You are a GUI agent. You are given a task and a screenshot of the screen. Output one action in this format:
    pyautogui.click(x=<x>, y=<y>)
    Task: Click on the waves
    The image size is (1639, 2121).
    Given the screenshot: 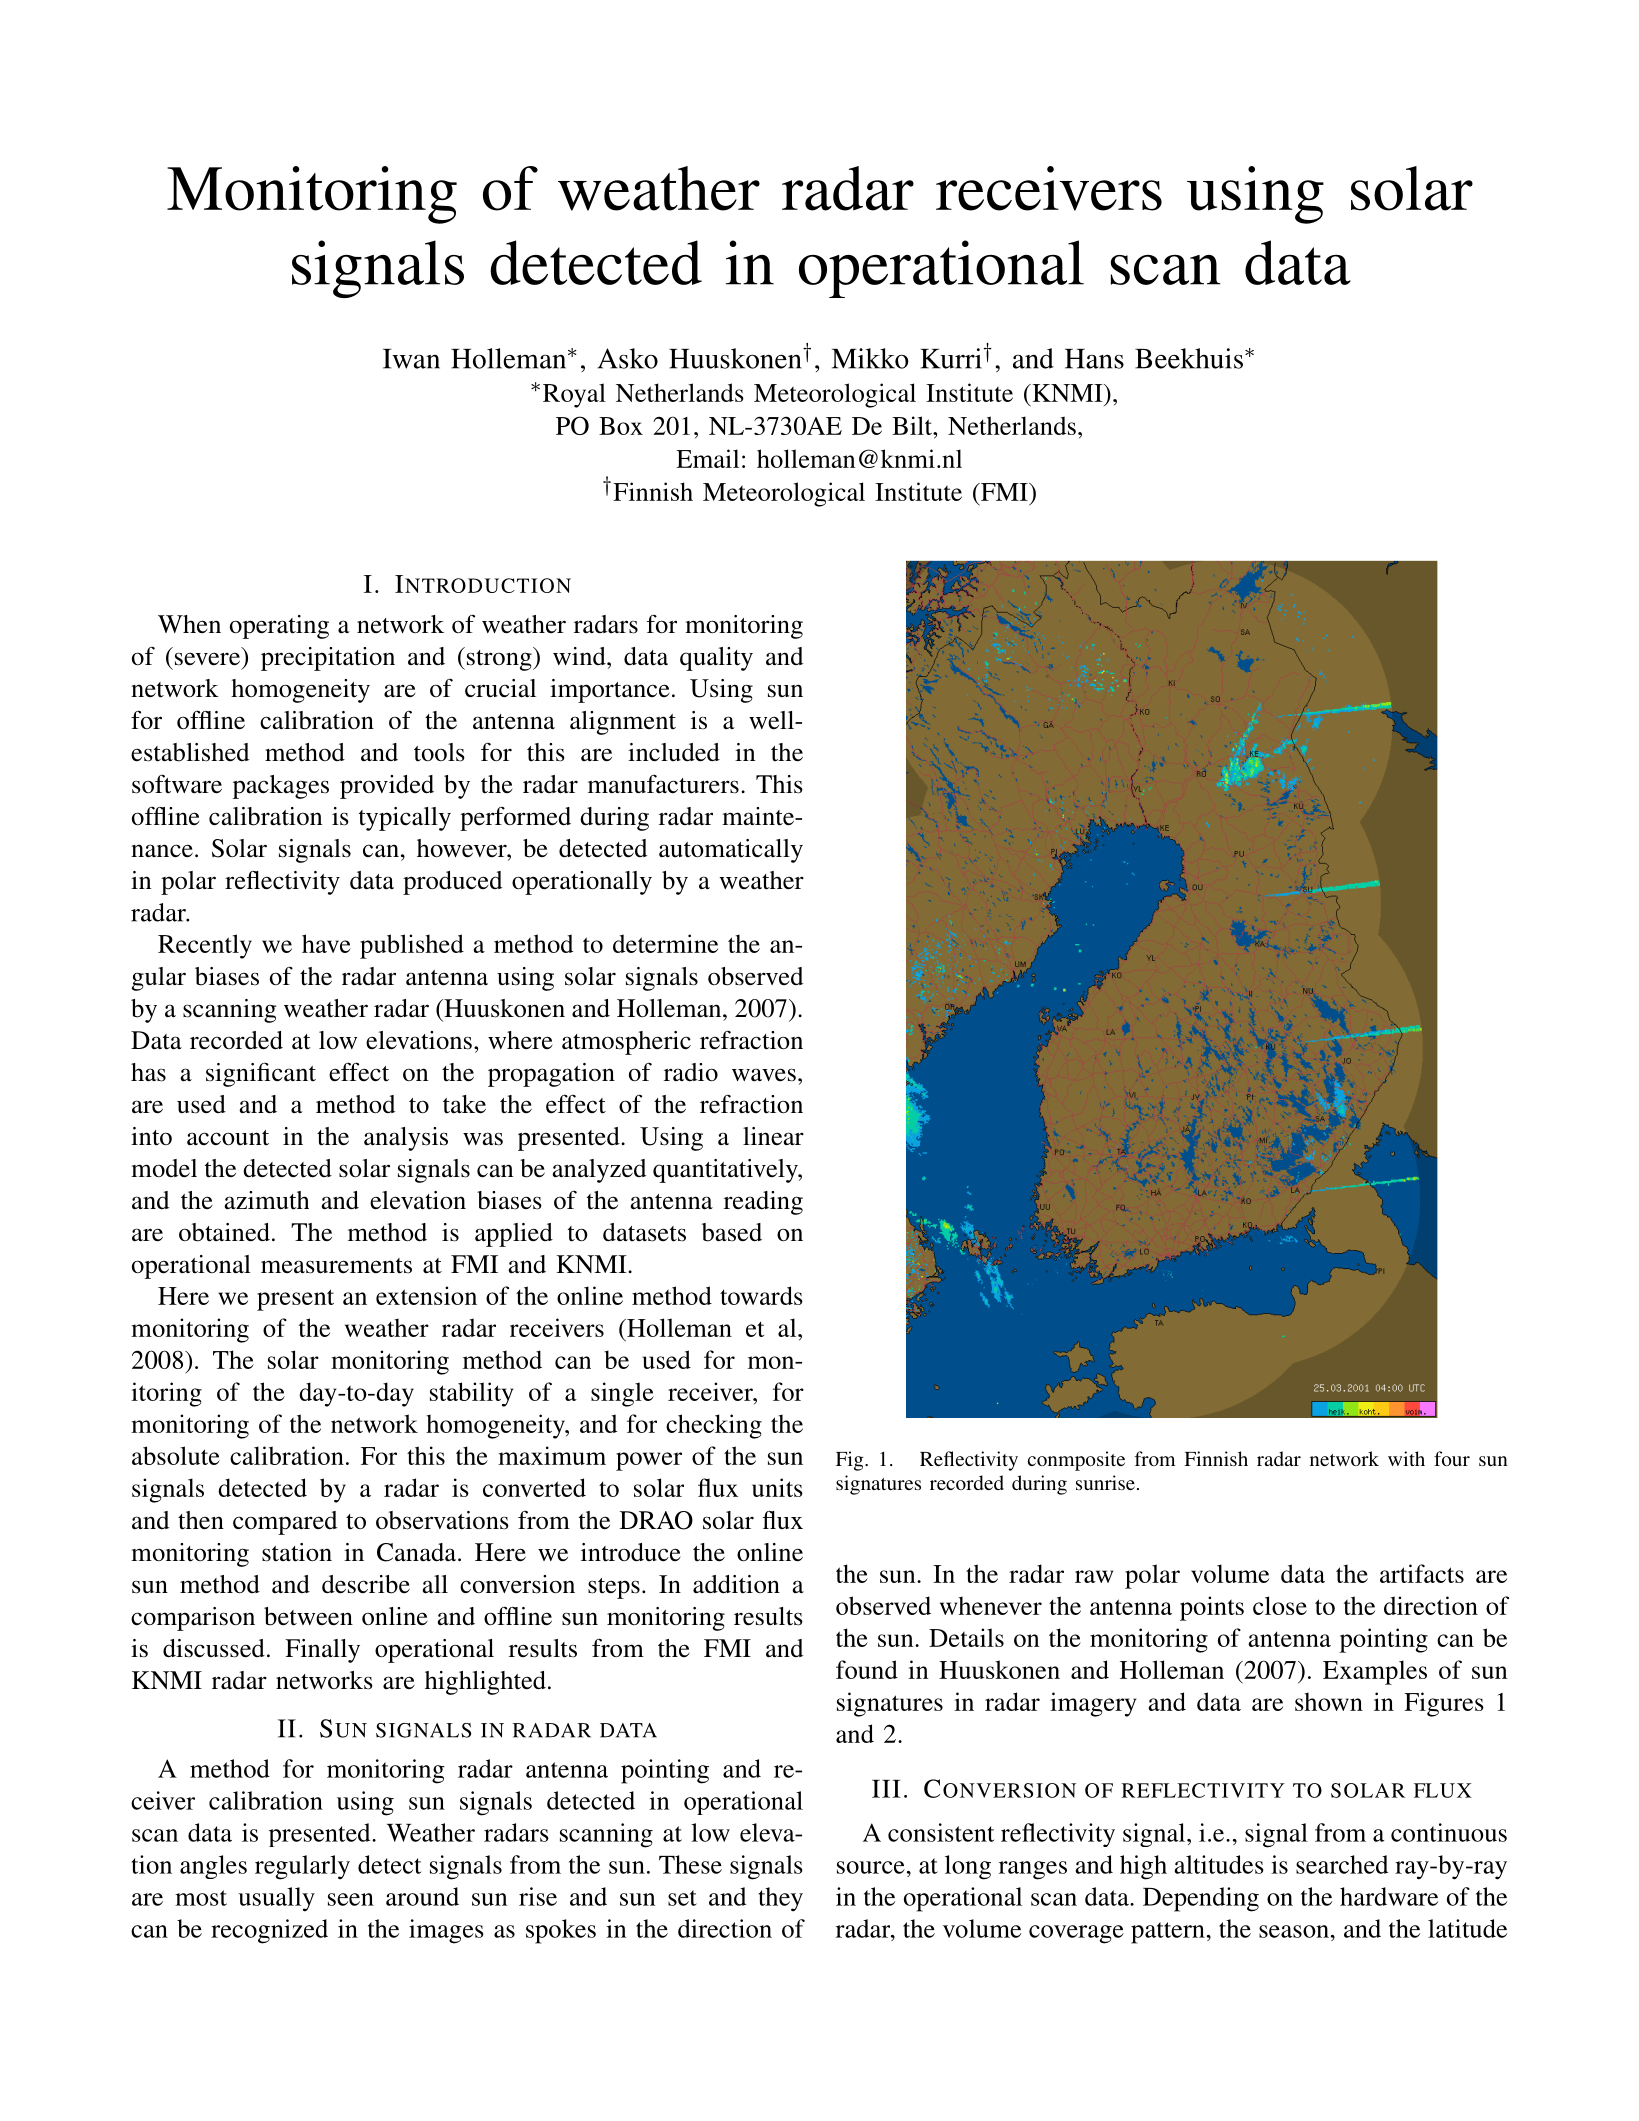 What is the action you would take?
    pyautogui.click(x=764, y=1075)
